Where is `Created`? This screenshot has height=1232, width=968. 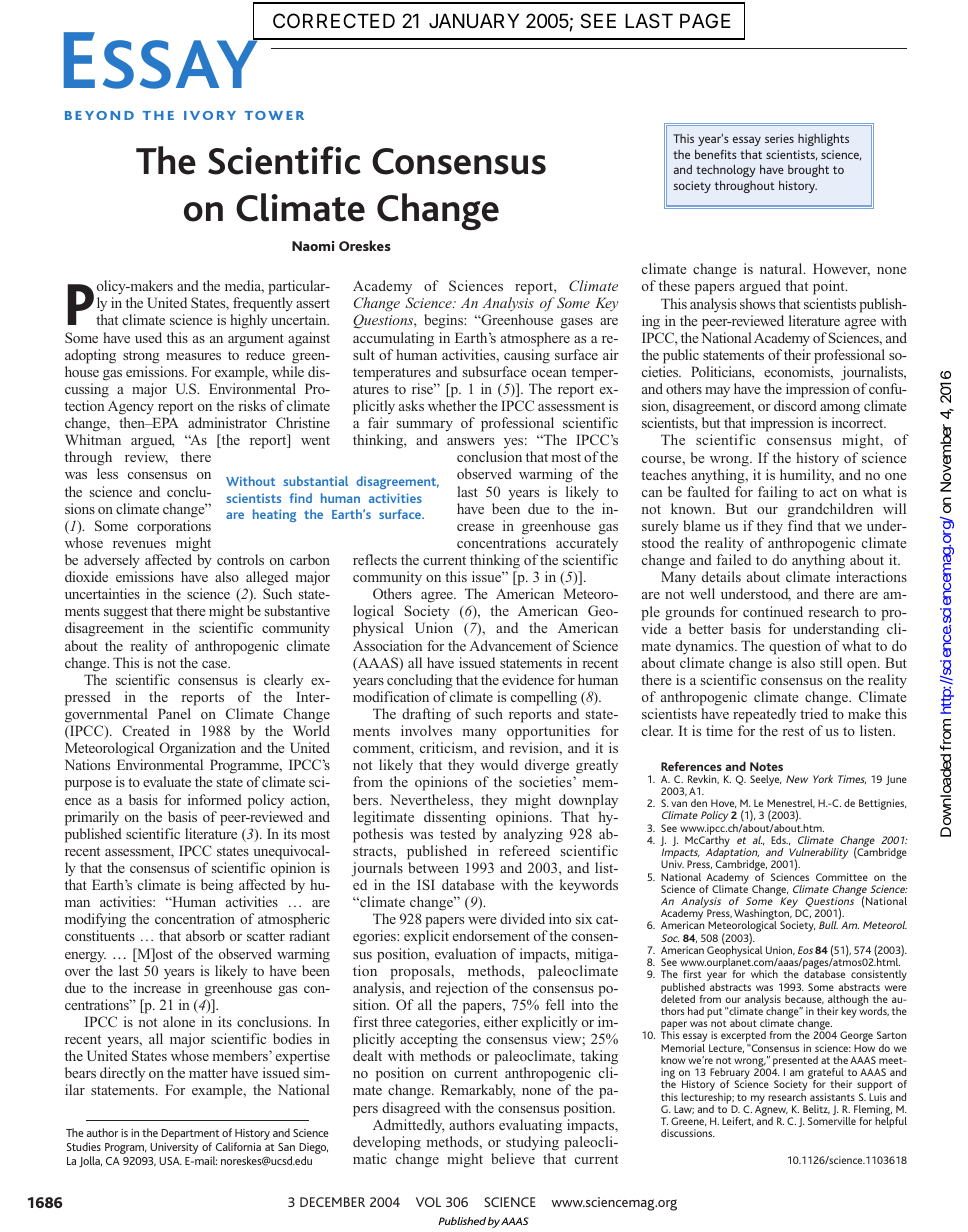 Created is located at coordinates (146, 730).
